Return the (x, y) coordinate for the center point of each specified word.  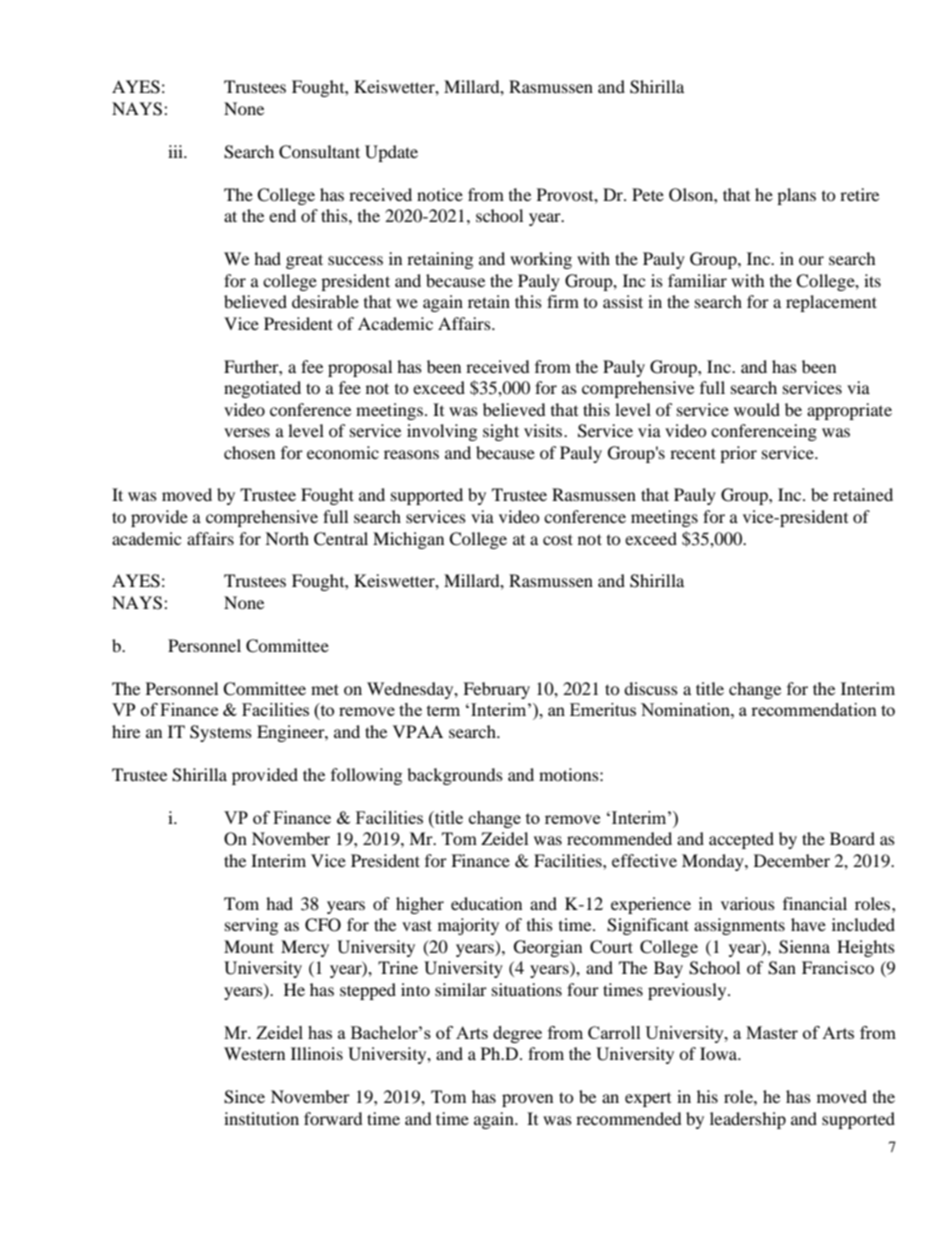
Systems (221, 733)
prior (738, 454)
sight (501, 432)
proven (527, 1100)
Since (244, 1097)
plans (796, 196)
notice (440, 194)
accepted (741, 840)
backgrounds (455, 776)
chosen (249, 452)
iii (176, 151)
